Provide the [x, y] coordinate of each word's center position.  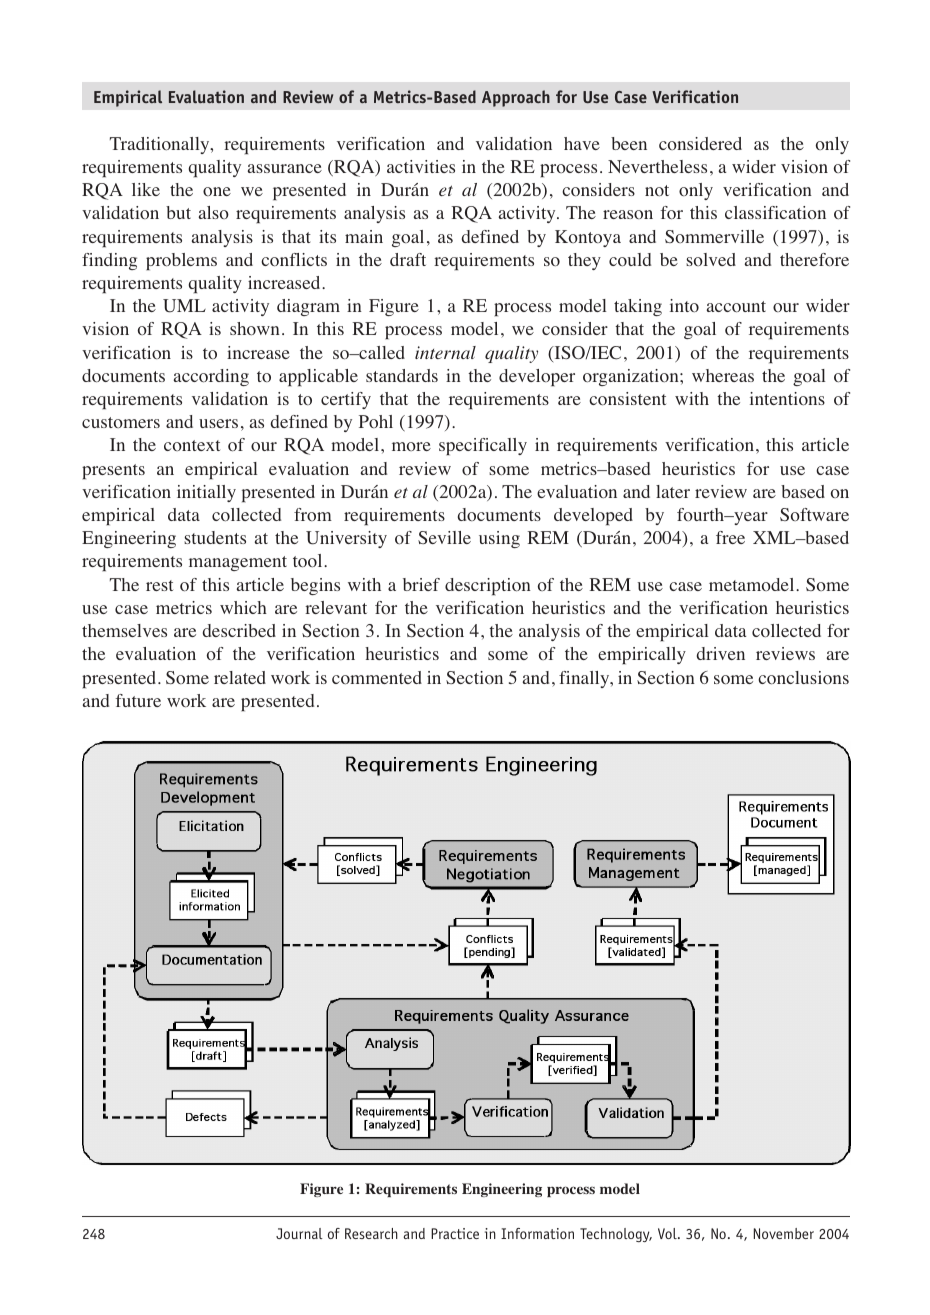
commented [377, 678]
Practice [455, 1233]
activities [421, 166]
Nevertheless [657, 166]
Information [537, 1233]
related [240, 677]
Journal [299, 1233]
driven [721, 653]
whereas [723, 375]
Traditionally [161, 145]
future [138, 700]
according [211, 377]
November [784, 1233]
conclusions [803, 678]
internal [445, 352]
